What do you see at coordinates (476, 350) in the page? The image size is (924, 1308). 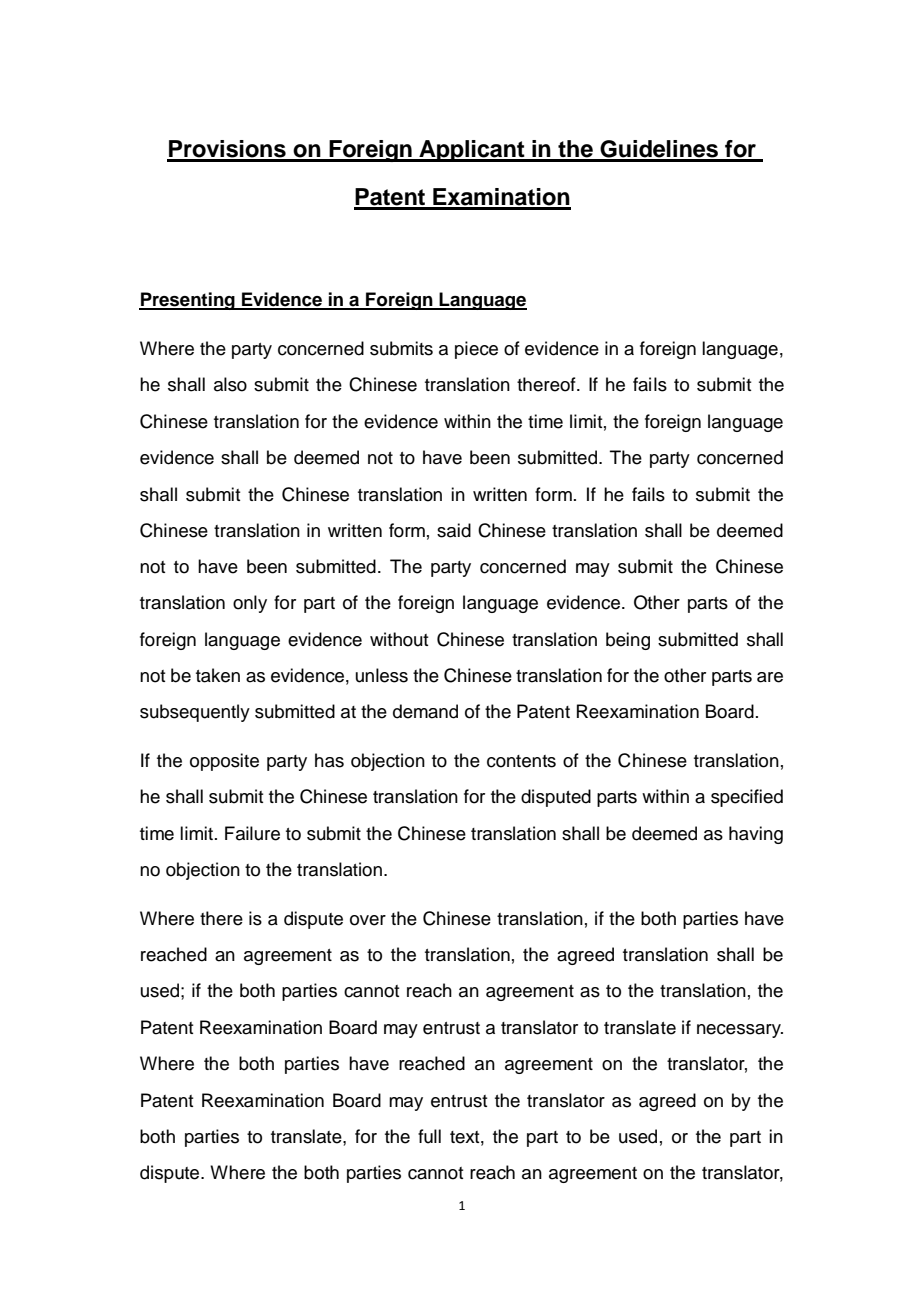 I see `piece` at bounding box center [476, 350].
